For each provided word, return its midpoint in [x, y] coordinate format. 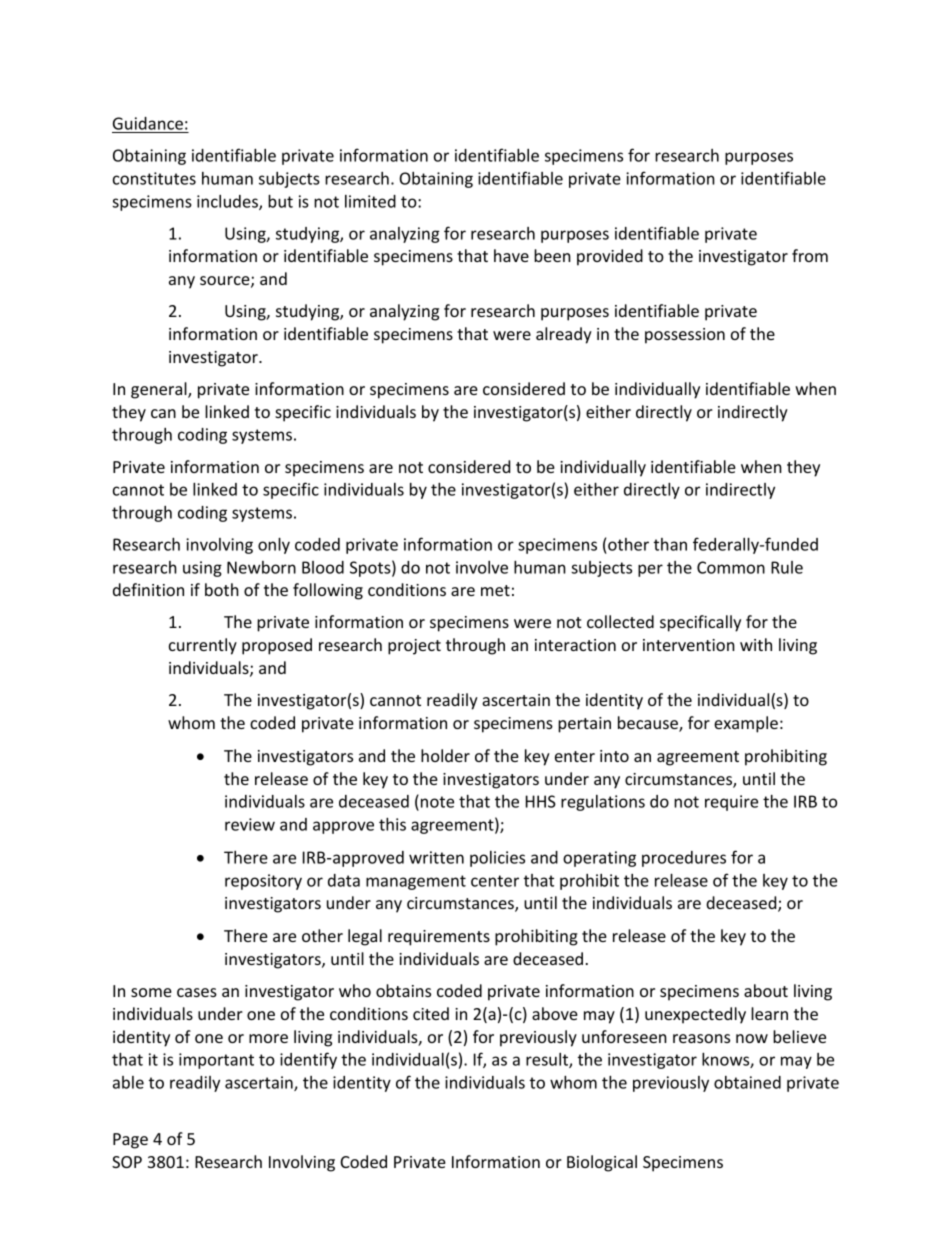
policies [497, 859]
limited [370, 201]
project [414, 647]
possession [685, 336]
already [564, 335]
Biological [602, 1163]
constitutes [154, 178]
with [756, 644]
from [810, 255]
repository [263, 882]
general [160, 390]
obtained [747, 1082]
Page [130, 1141]
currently [203, 646]
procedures [684, 859]
